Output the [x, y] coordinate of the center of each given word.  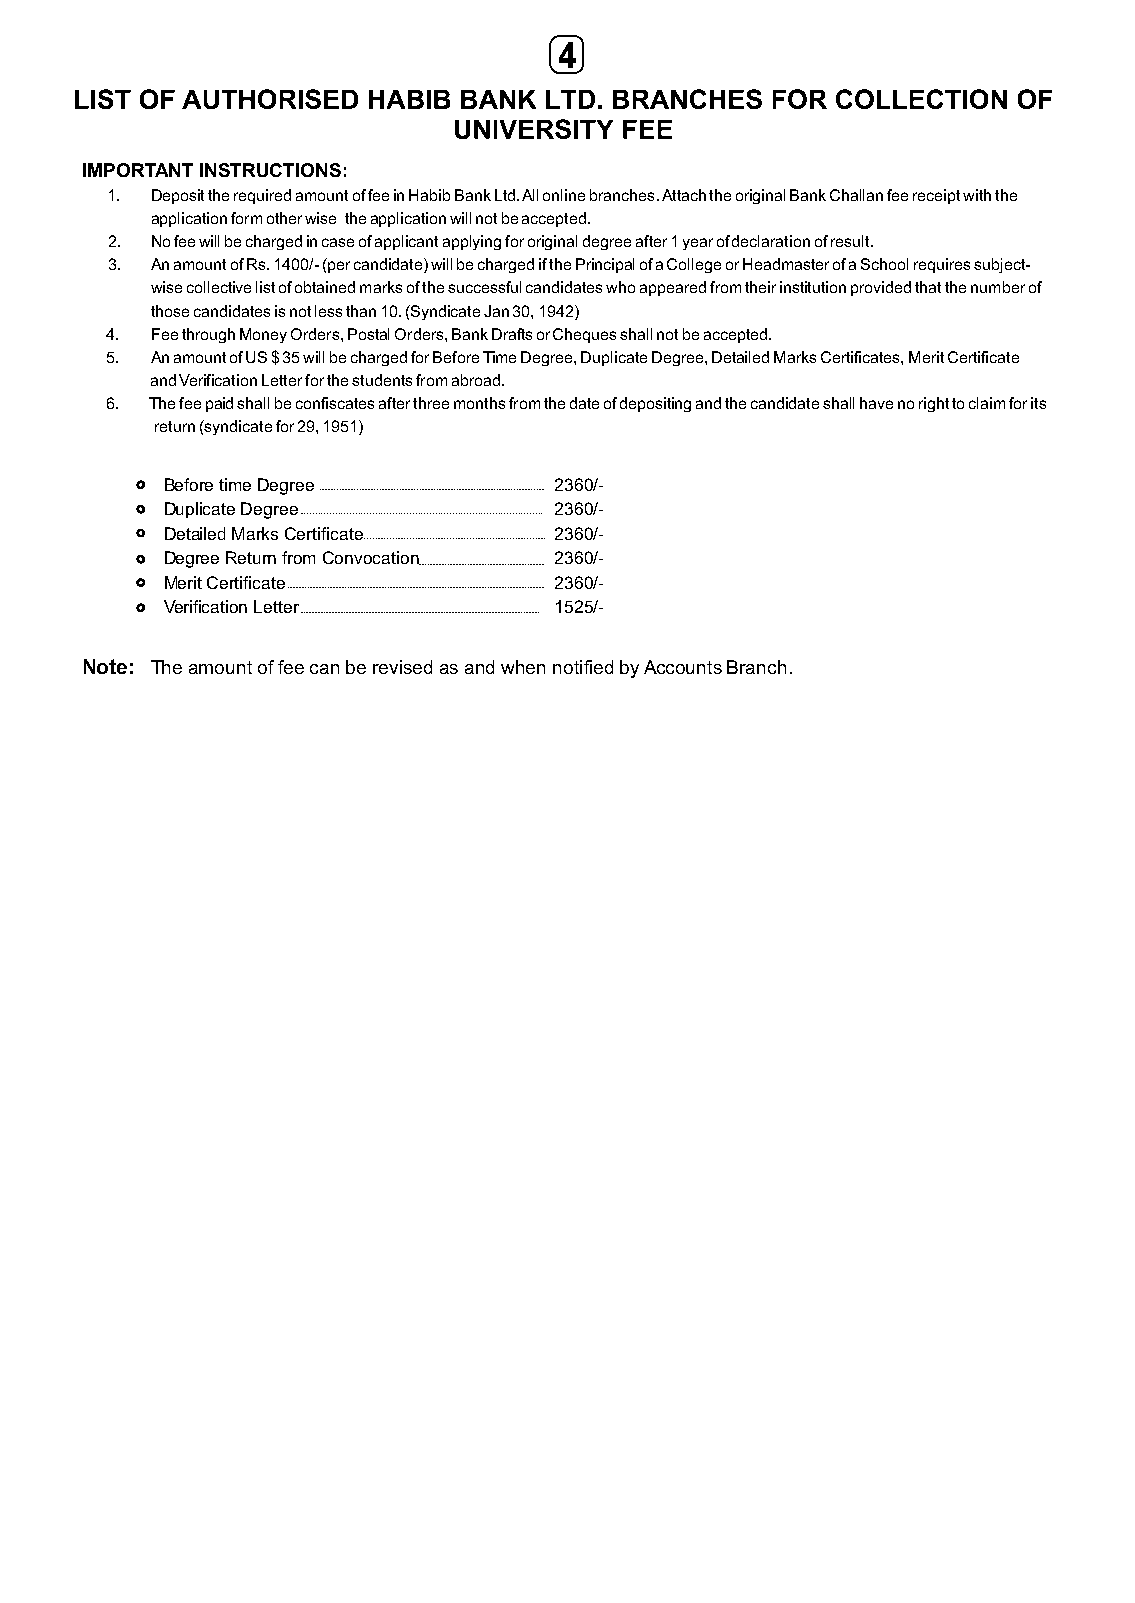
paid [219, 404]
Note [105, 666]
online [564, 195]
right [934, 404]
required [262, 196]
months [479, 403]
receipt [936, 196]
